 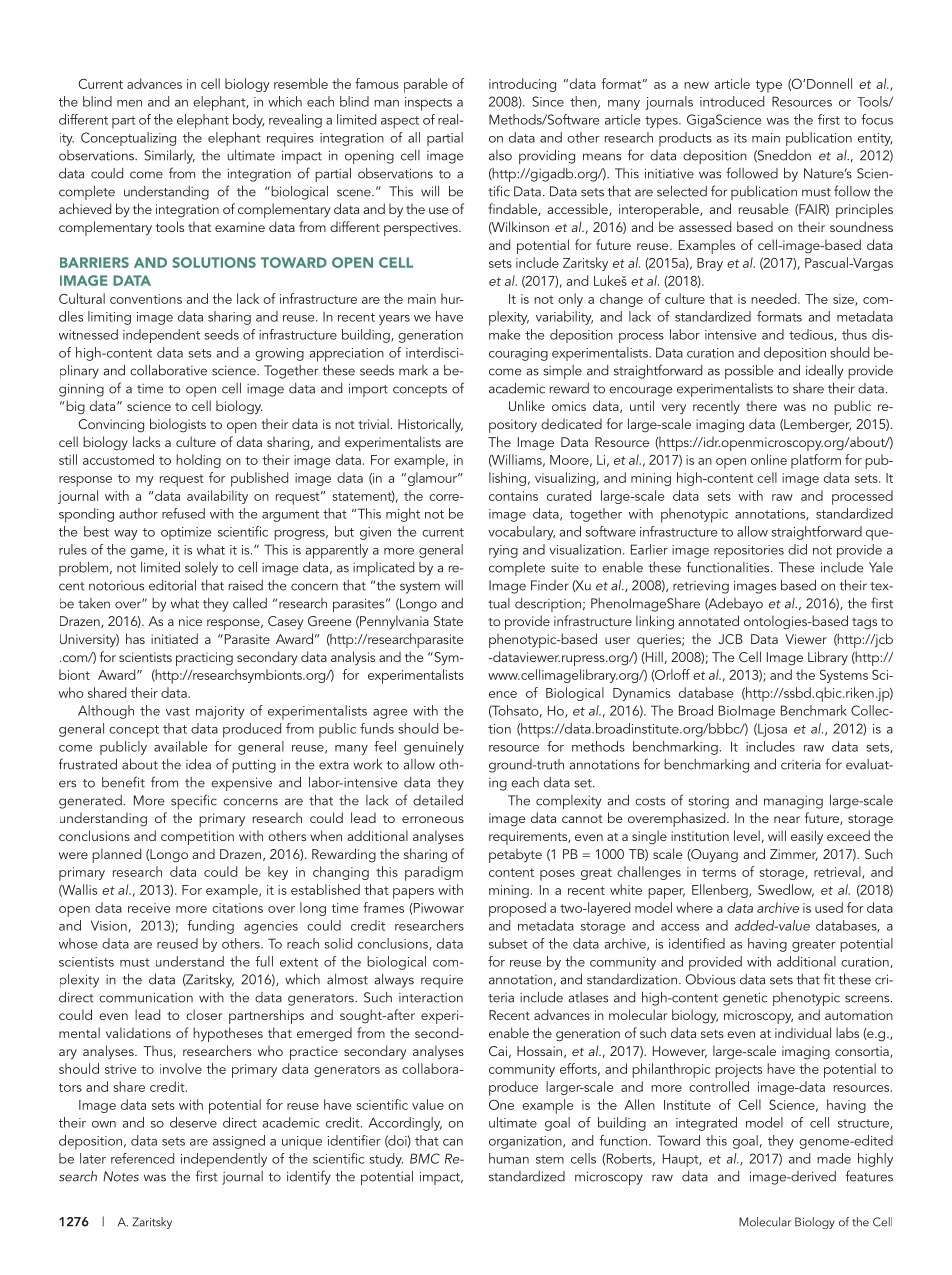 What do you see at coordinates (732, 101) in the document?
I see `introduced` at bounding box center [732, 101].
